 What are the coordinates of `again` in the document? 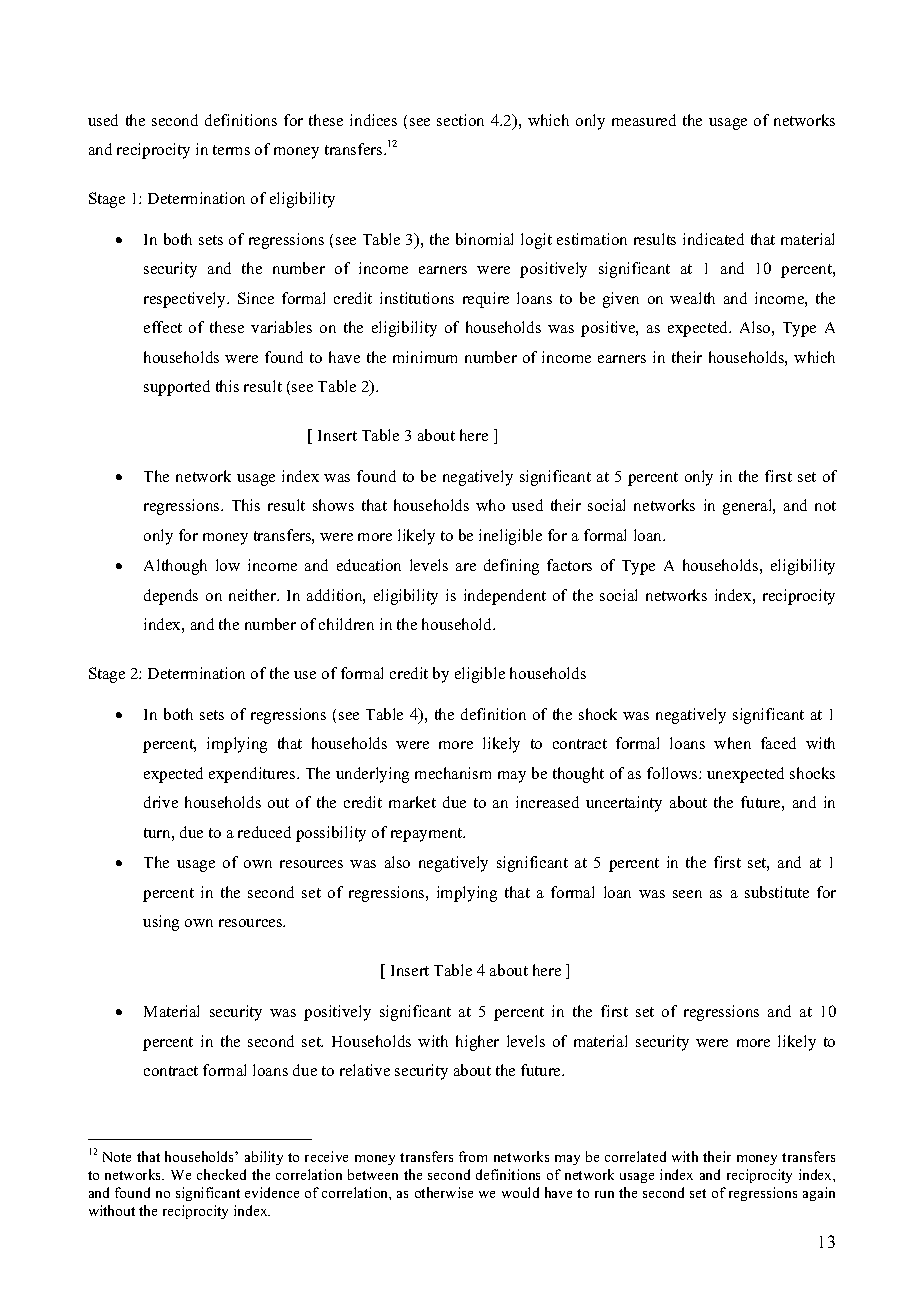 It's located at (819, 1194).
